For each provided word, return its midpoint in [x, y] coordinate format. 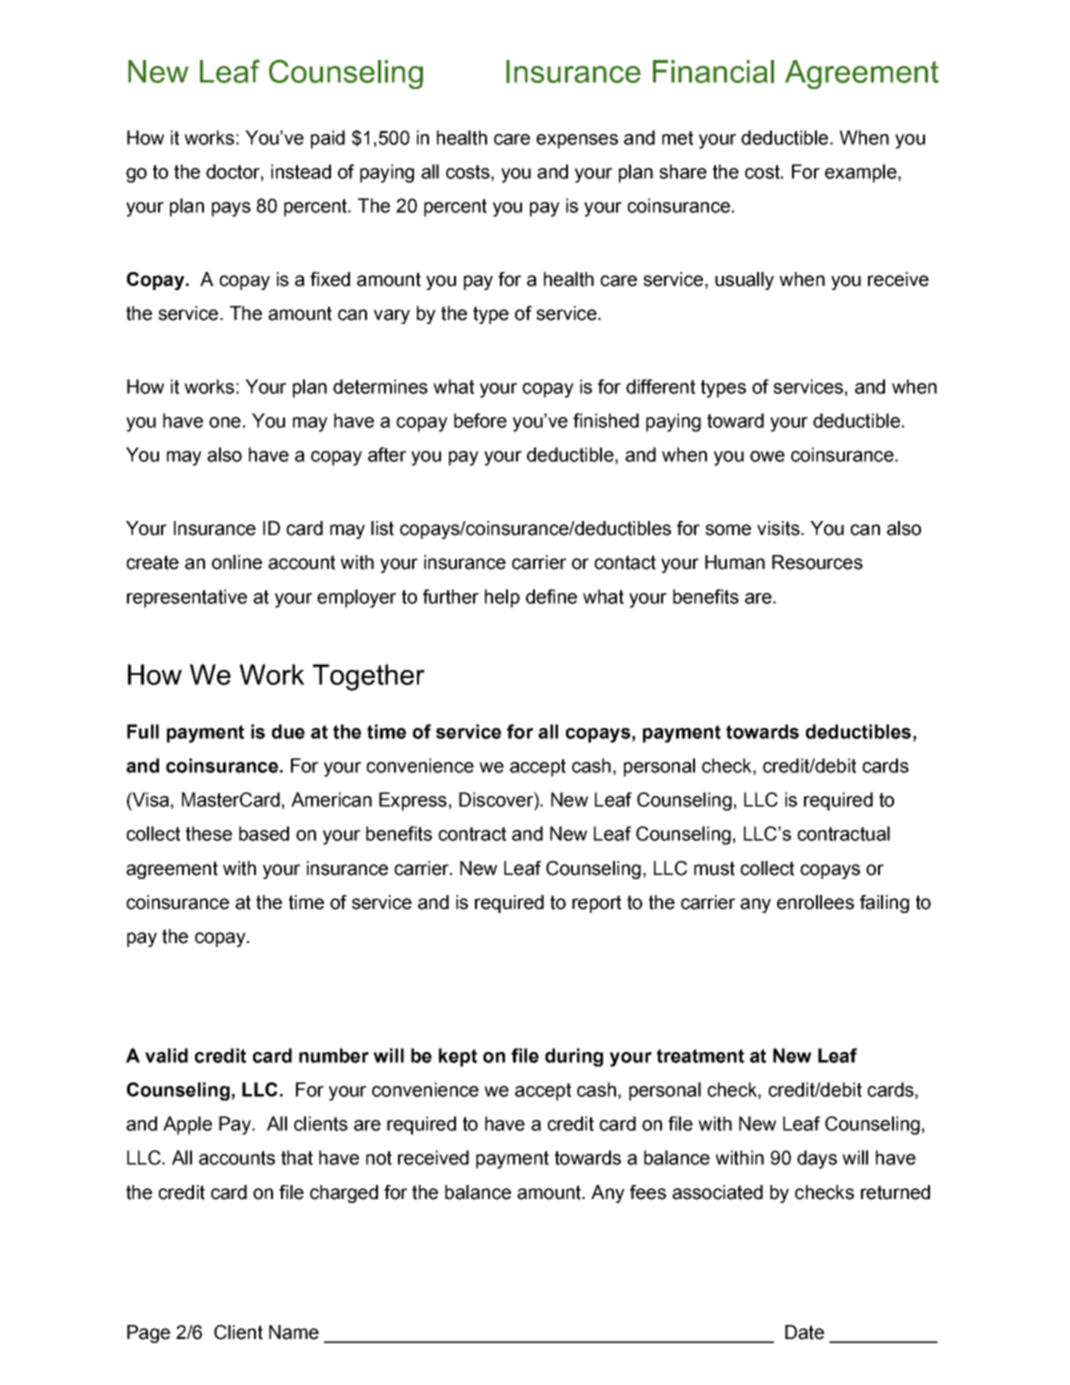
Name [294, 1332]
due [288, 731]
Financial [713, 71]
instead [301, 171]
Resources [817, 562]
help [502, 598]
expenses [577, 141]
